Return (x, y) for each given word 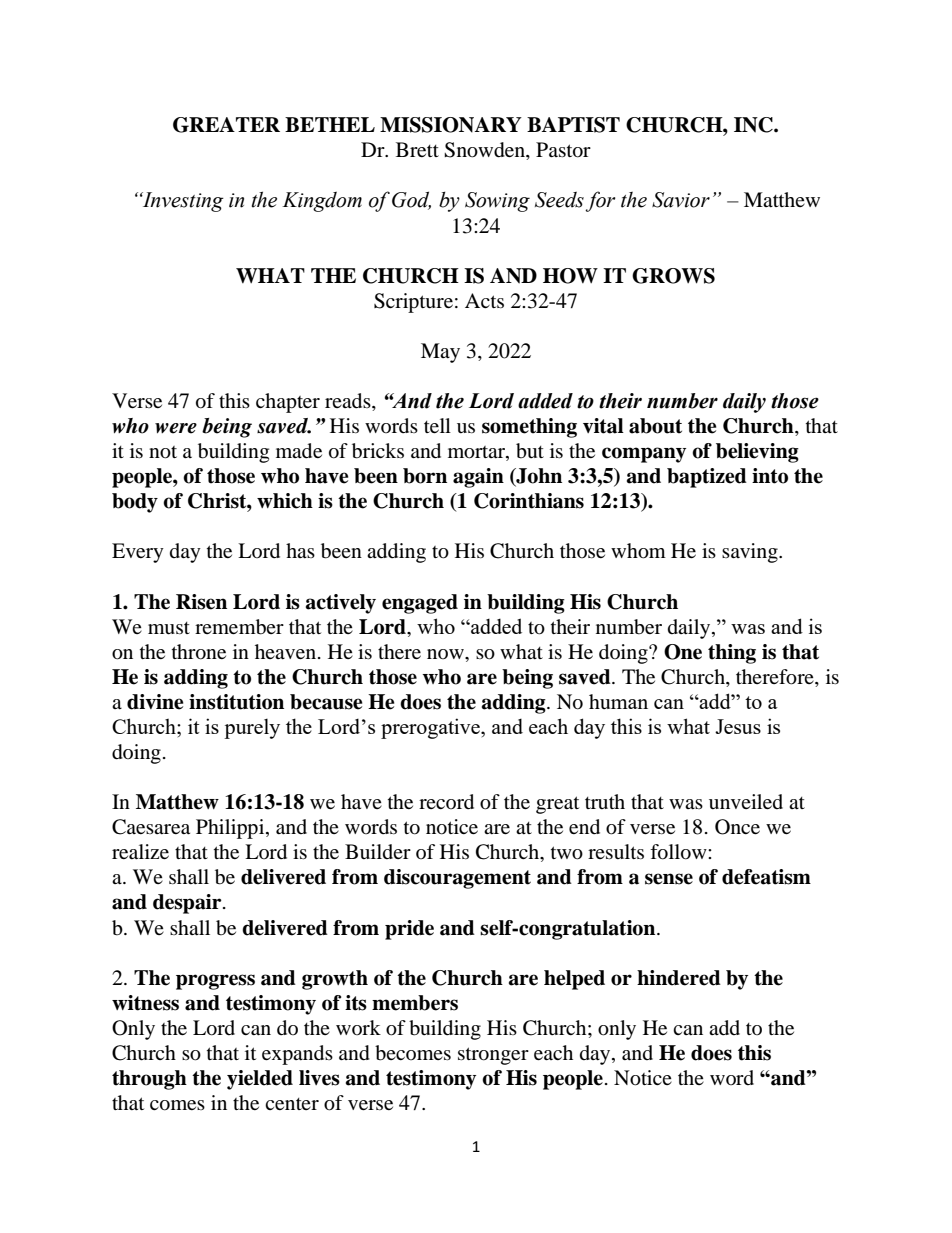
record (446, 802)
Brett (417, 149)
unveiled (746, 801)
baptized (707, 478)
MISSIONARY (451, 125)
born (425, 476)
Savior (681, 200)
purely (252, 729)
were (176, 428)
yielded (260, 1080)
